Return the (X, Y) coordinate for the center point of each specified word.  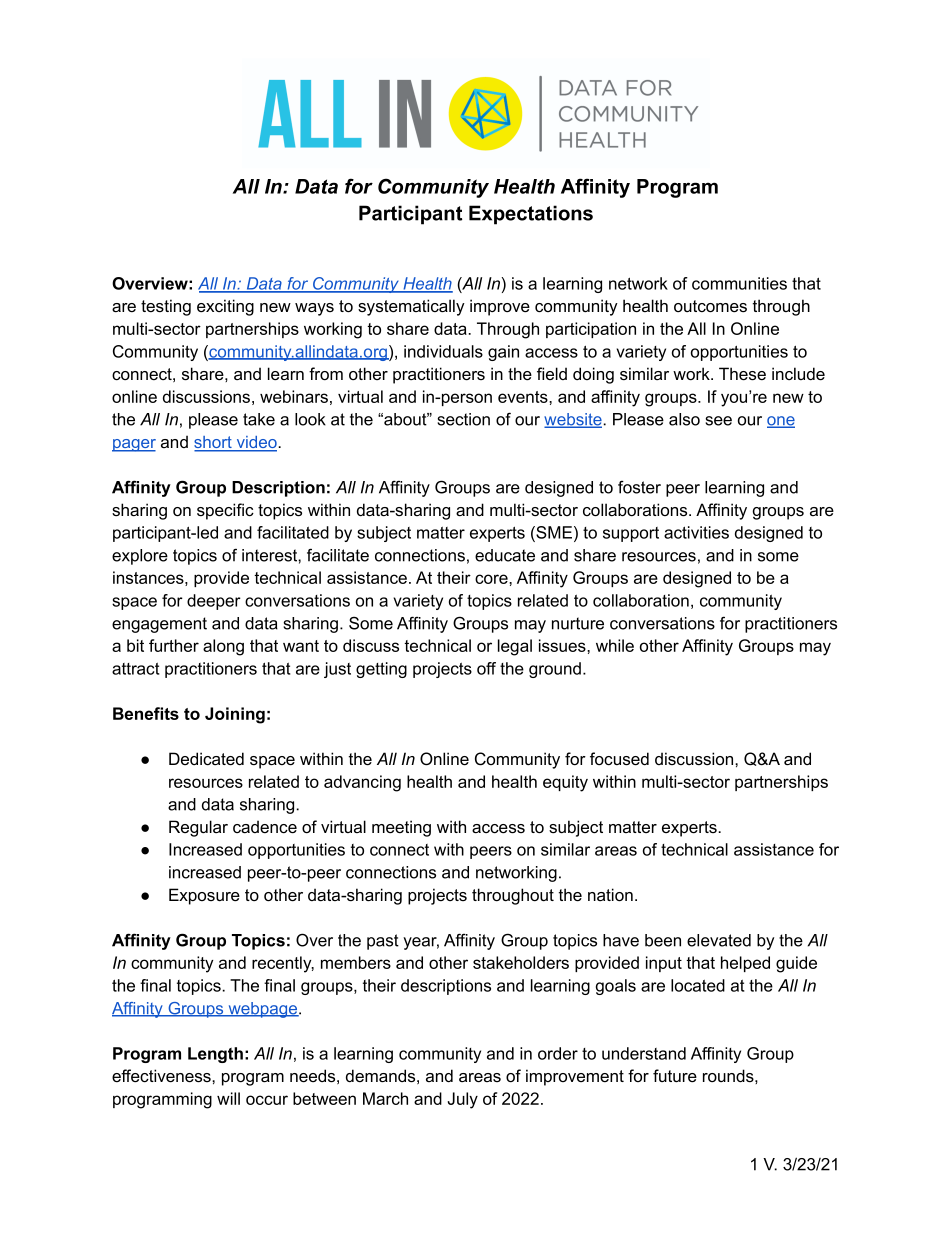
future (675, 1075)
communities (739, 283)
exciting (225, 307)
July (463, 1100)
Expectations (531, 215)
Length (215, 1055)
